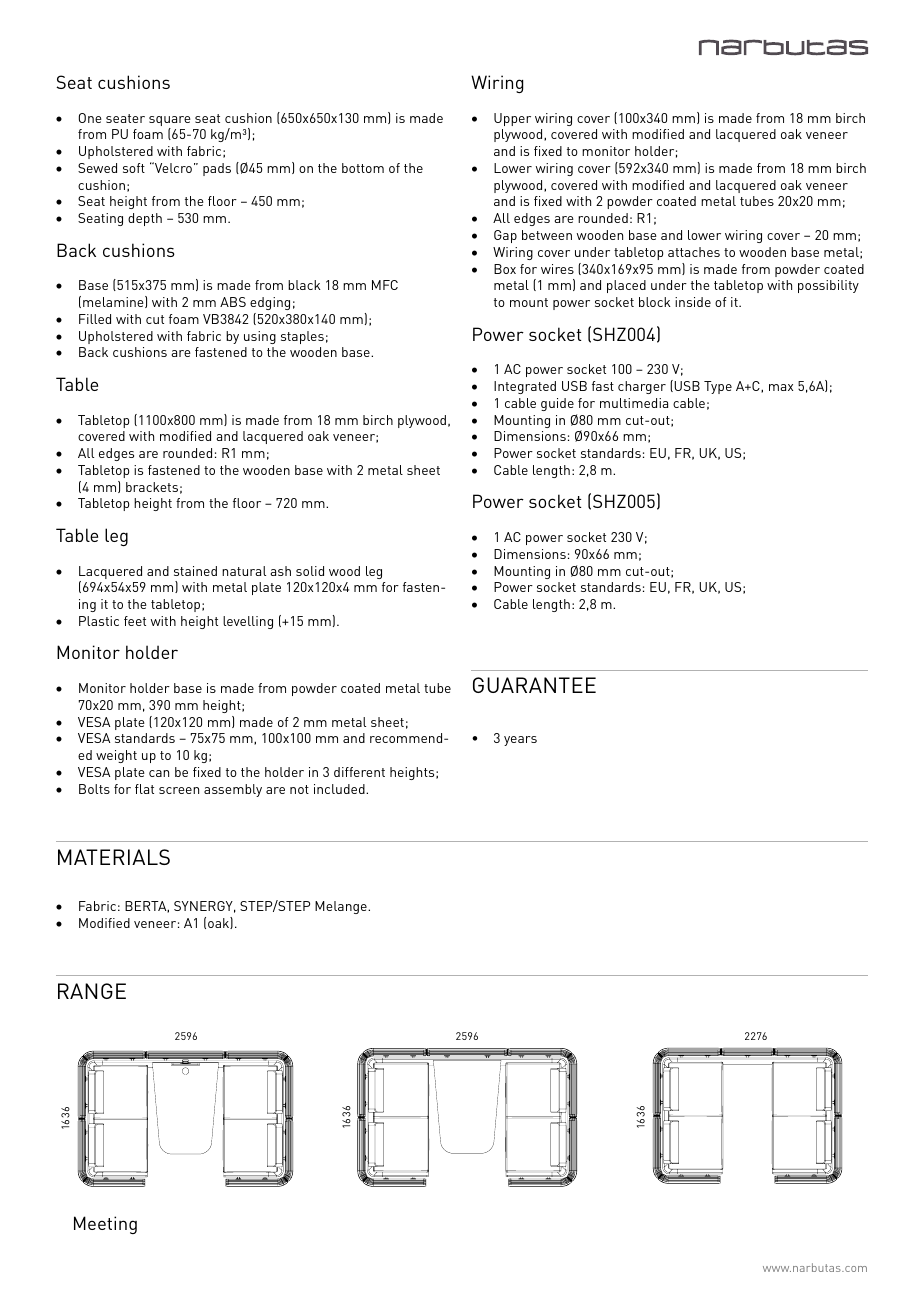  What do you see at coordinates (342, 907) in the page?
I see `Melange` at bounding box center [342, 907].
